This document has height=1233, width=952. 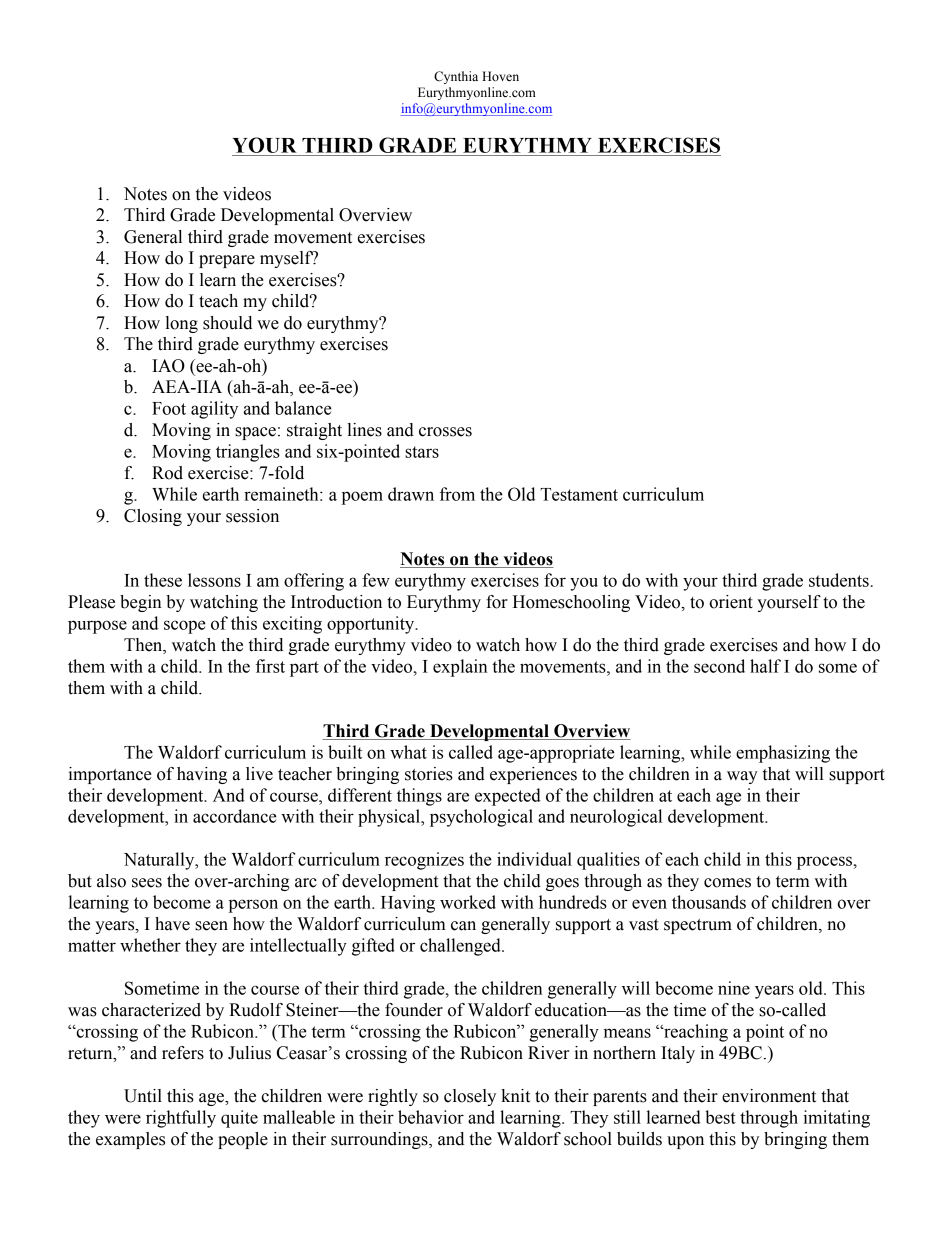 What do you see at coordinates (185, 627) in the document?
I see `scope` at bounding box center [185, 627].
